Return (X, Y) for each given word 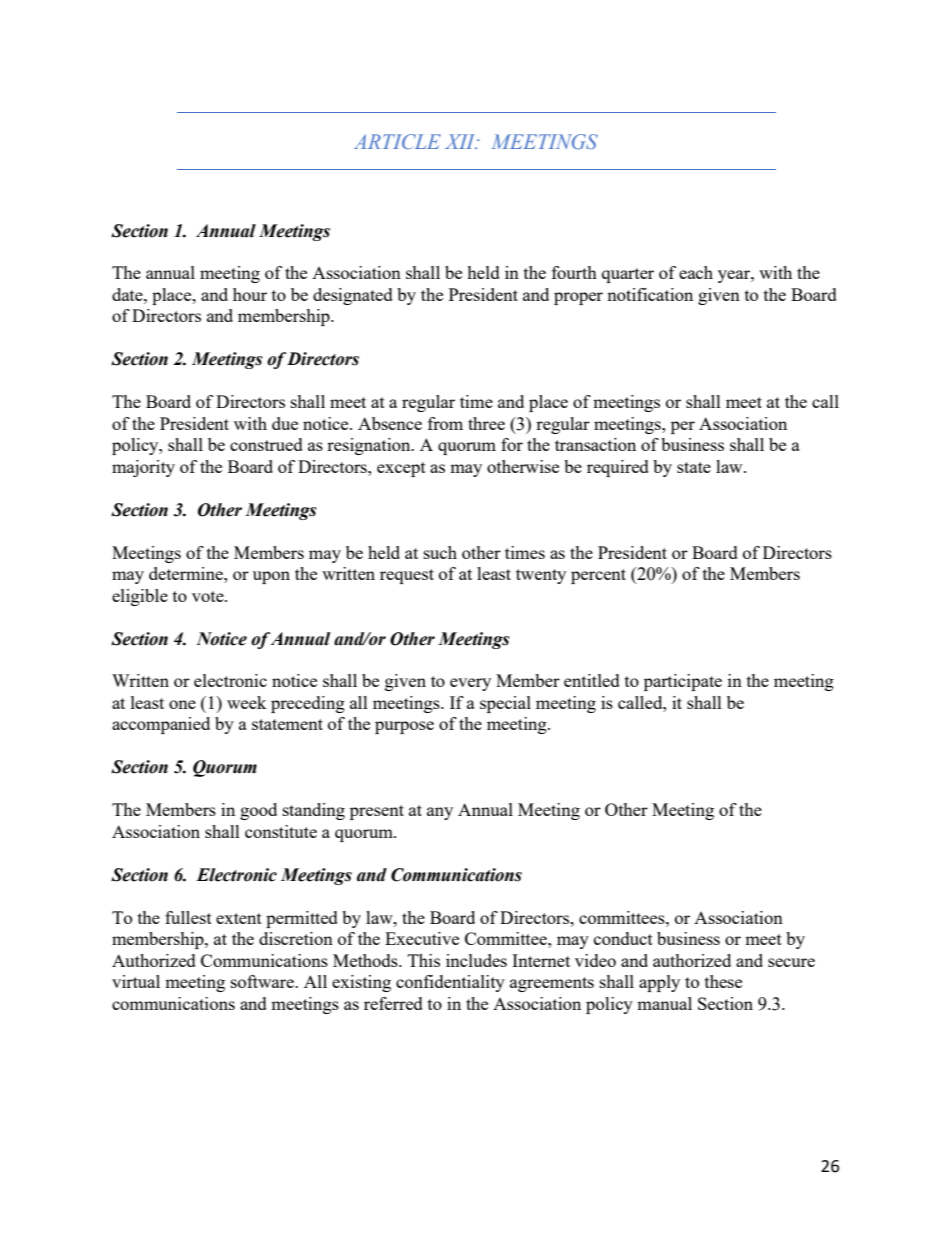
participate (683, 682)
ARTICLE (397, 141)
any (440, 813)
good (258, 811)
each (696, 272)
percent (598, 576)
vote (209, 596)
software (263, 981)
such (440, 552)
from (445, 423)
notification (650, 294)
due (285, 423)
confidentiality (450, 983)
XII (461, 141)
